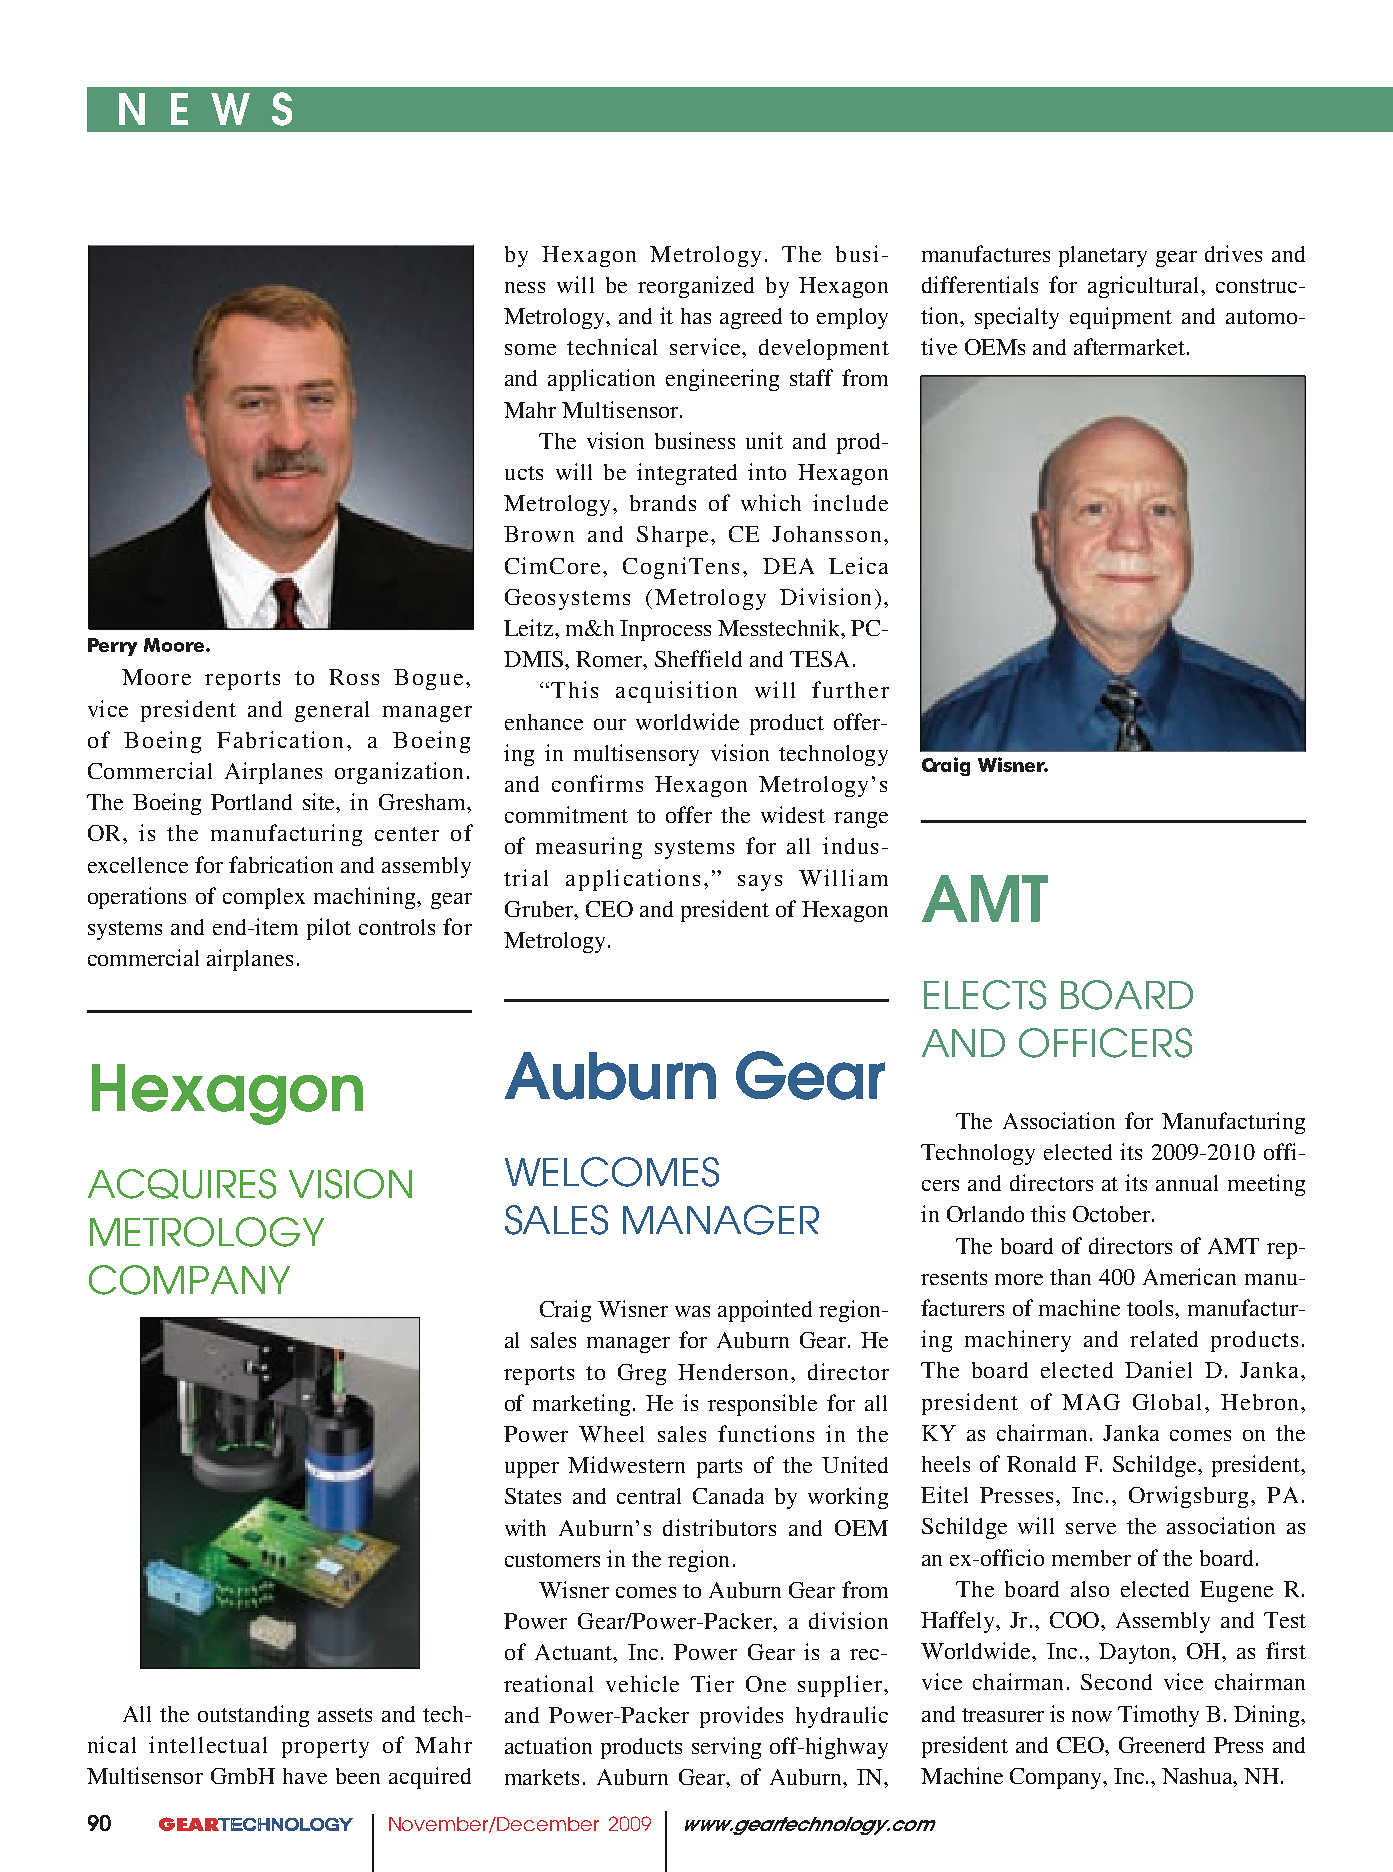 Image resolution: width=1393 pixels, height=1872 pixels. What do you see at coordinates (1143, 287) in the screenshot?
I see `agricultural` at bounding box center [1143, 287].
